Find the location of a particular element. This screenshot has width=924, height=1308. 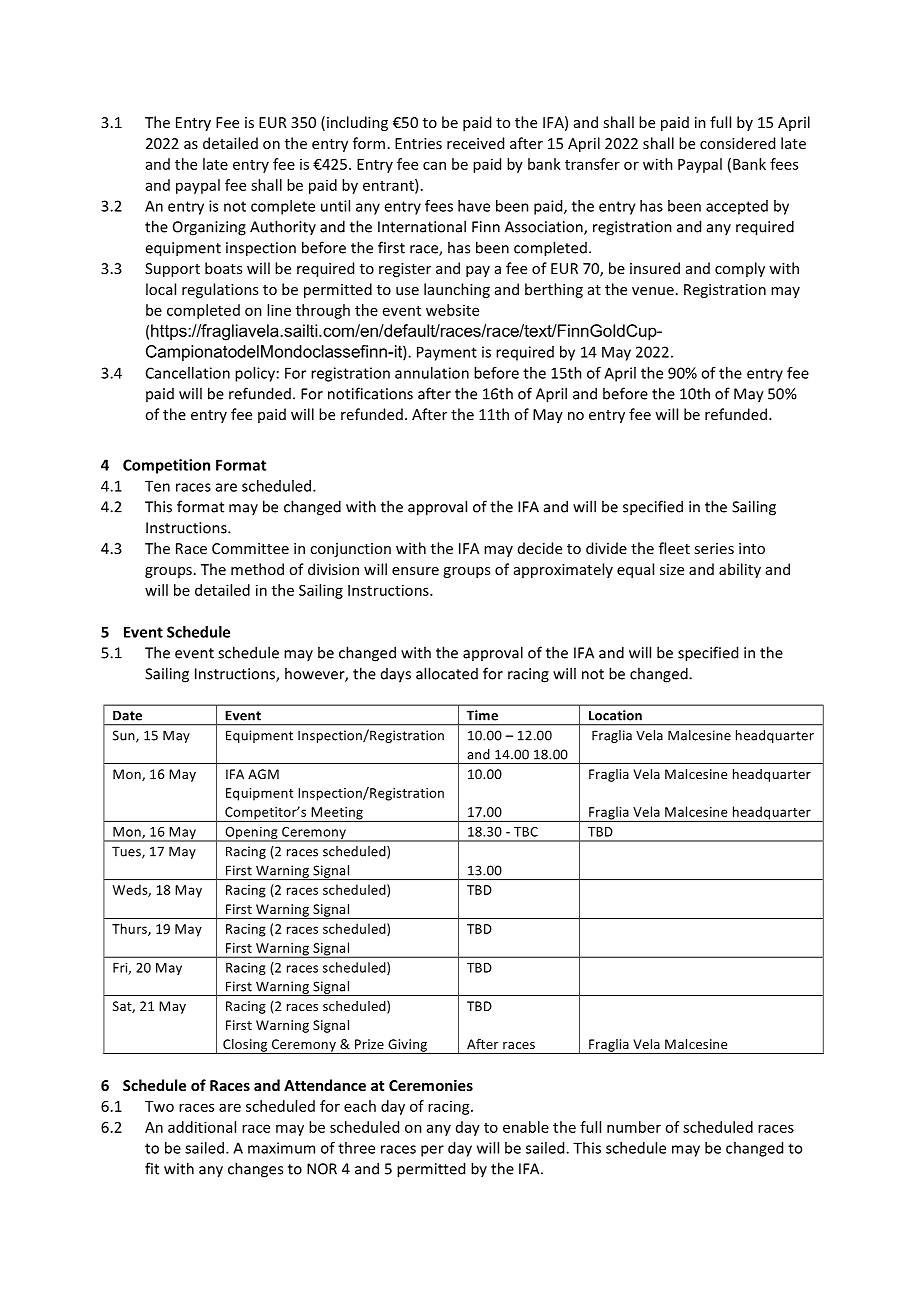

venue is located at coordinates (653, 291).
